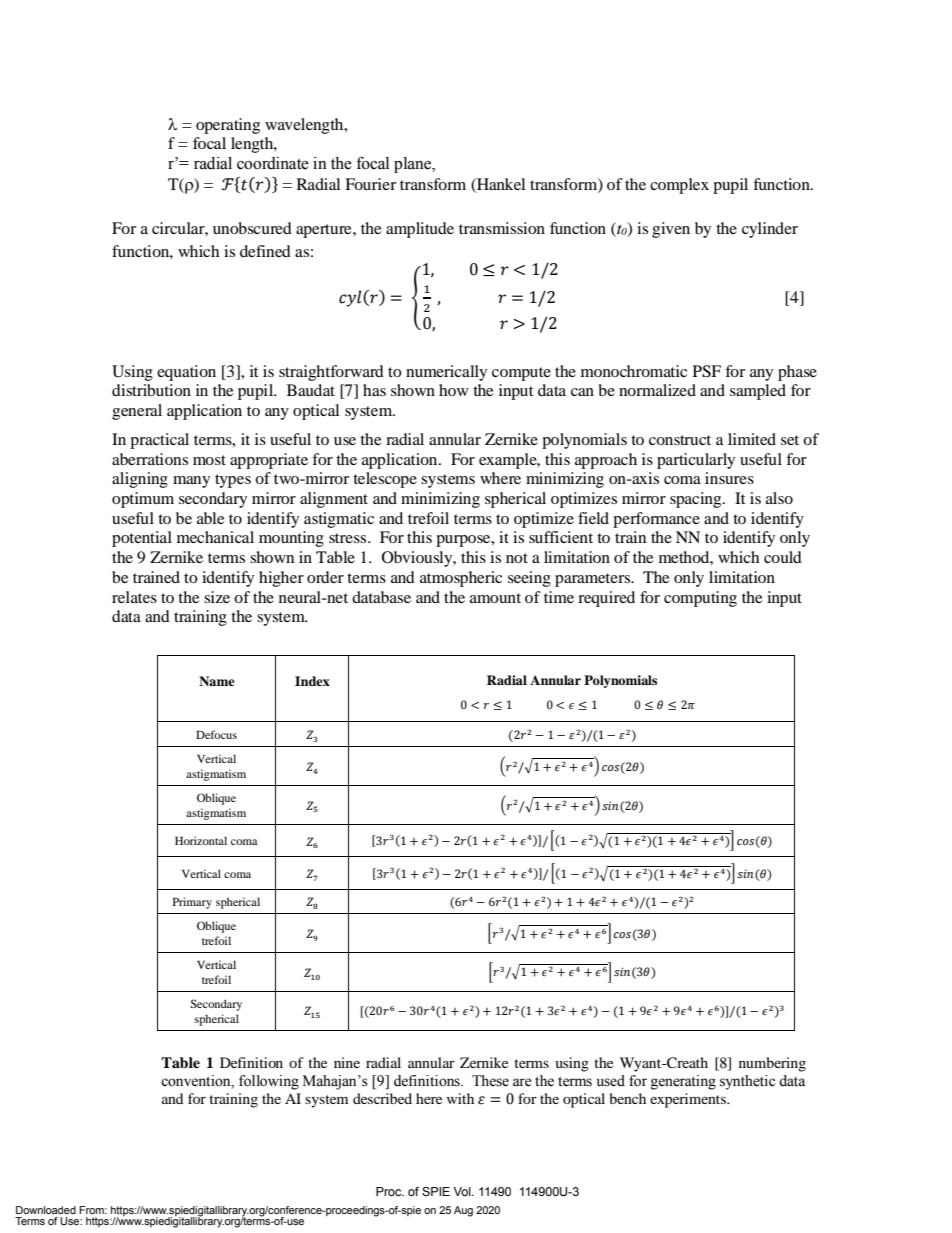 The height and width of the screenshot is (1233, 952). I want to click on computing, so click(700, 599).
